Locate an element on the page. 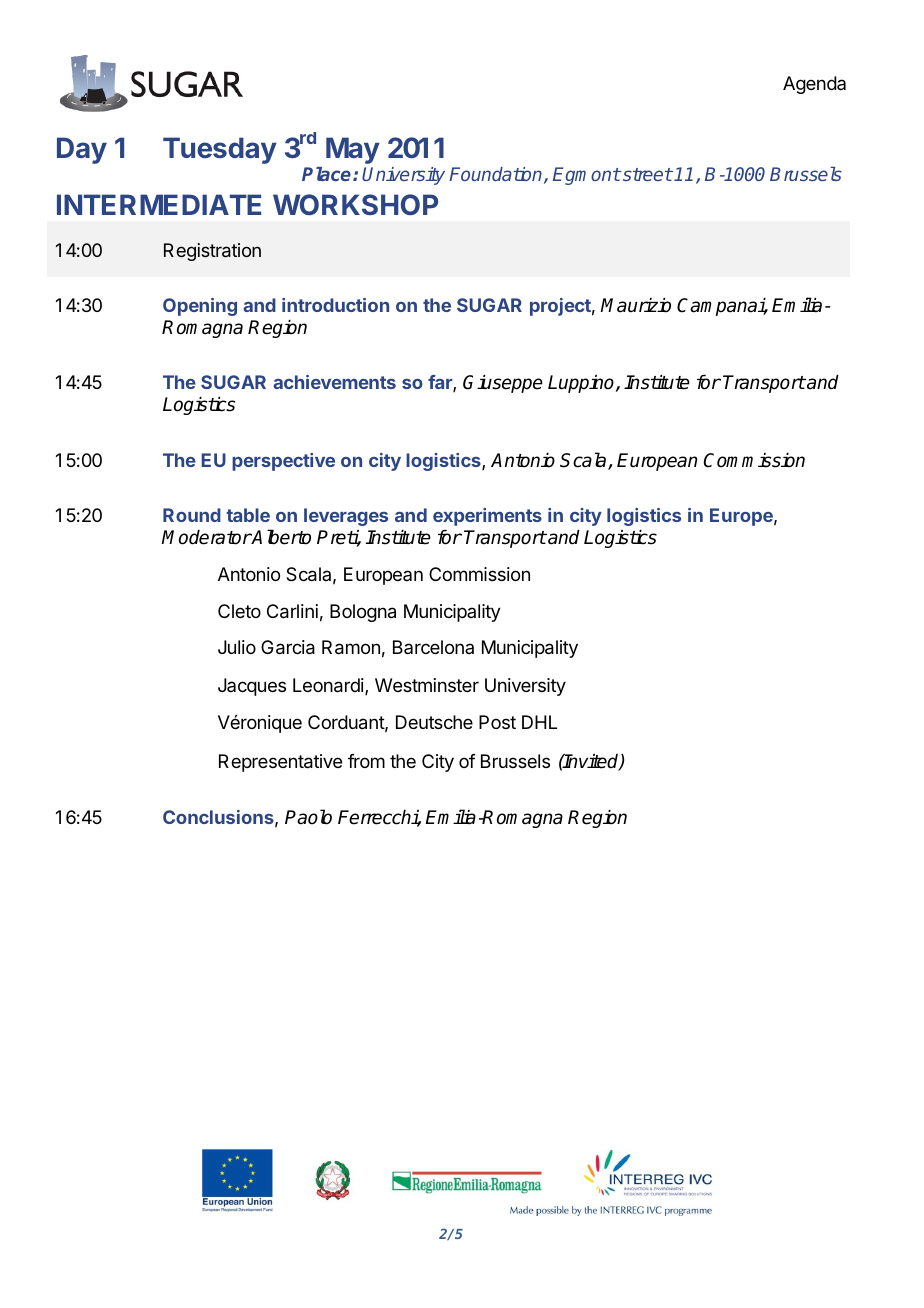 The width and height of the image is (924, 1308). Julio is located at coordinates (237, 647).
